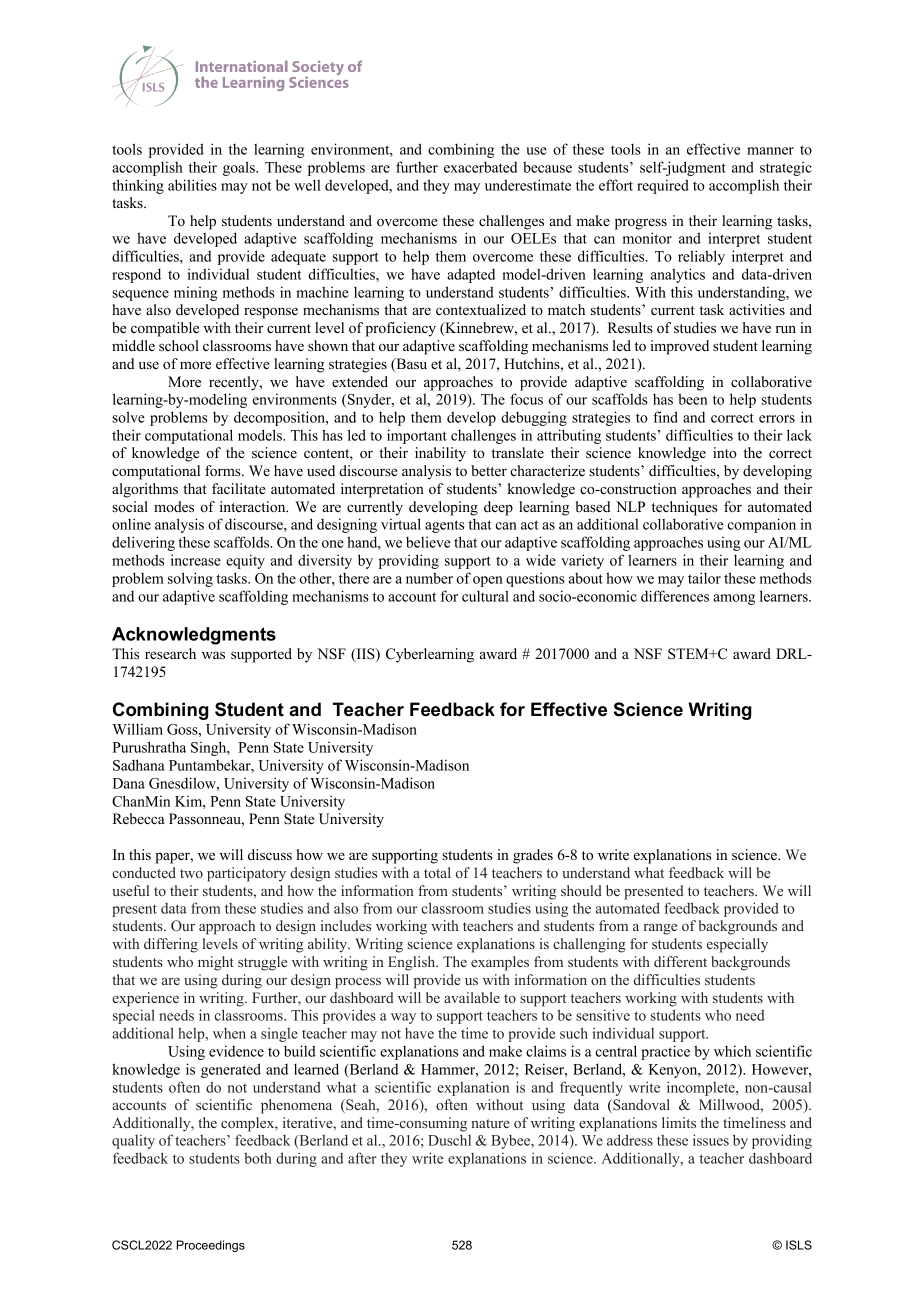 The width and height of the screenshot is (924, 1308). Describe the element at coordinates (485, 596) in the screenshot. I see `cultural` at that location.
